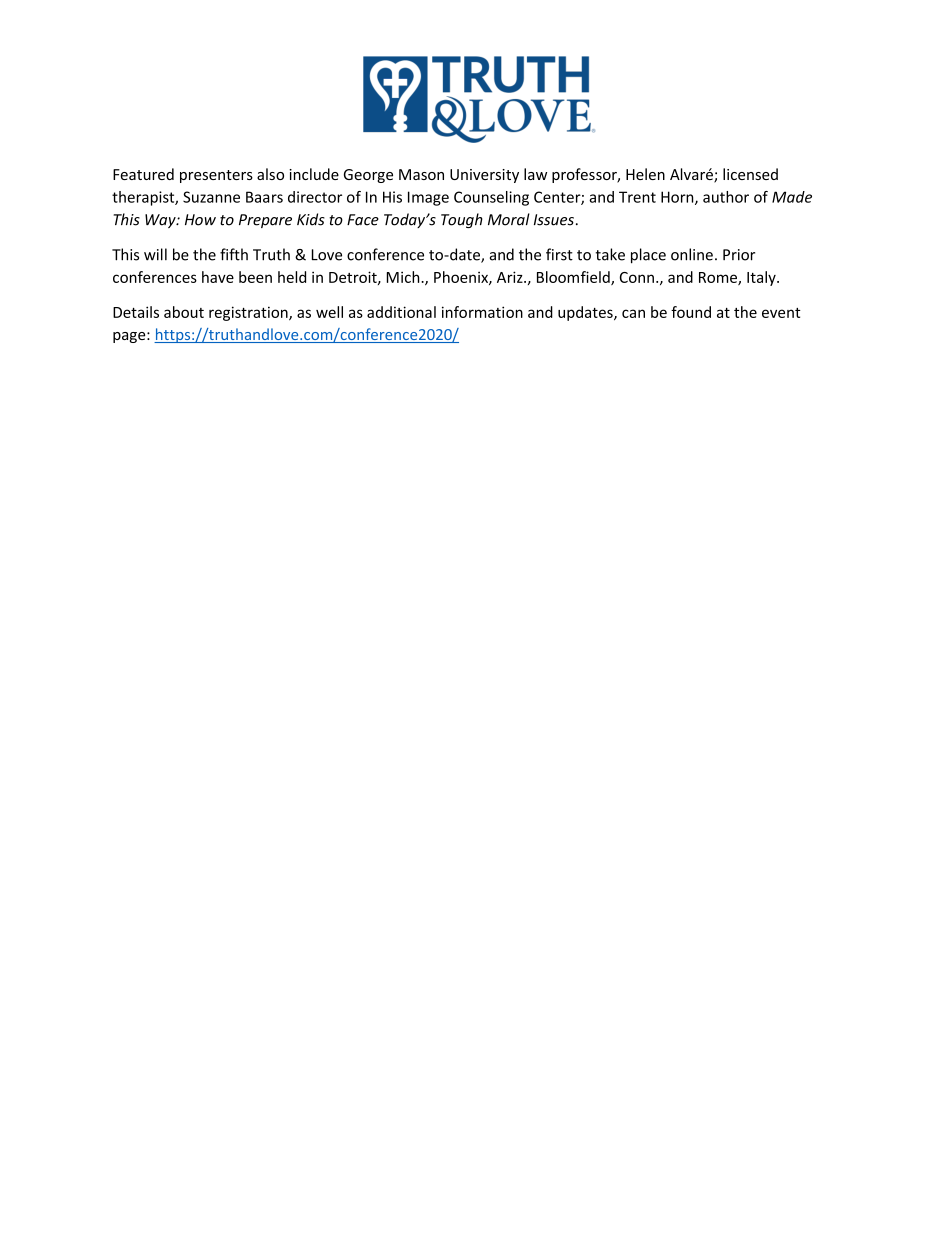  Describe the element at coordinates (559, 254) in the screenshot. I see `first` at that location.
